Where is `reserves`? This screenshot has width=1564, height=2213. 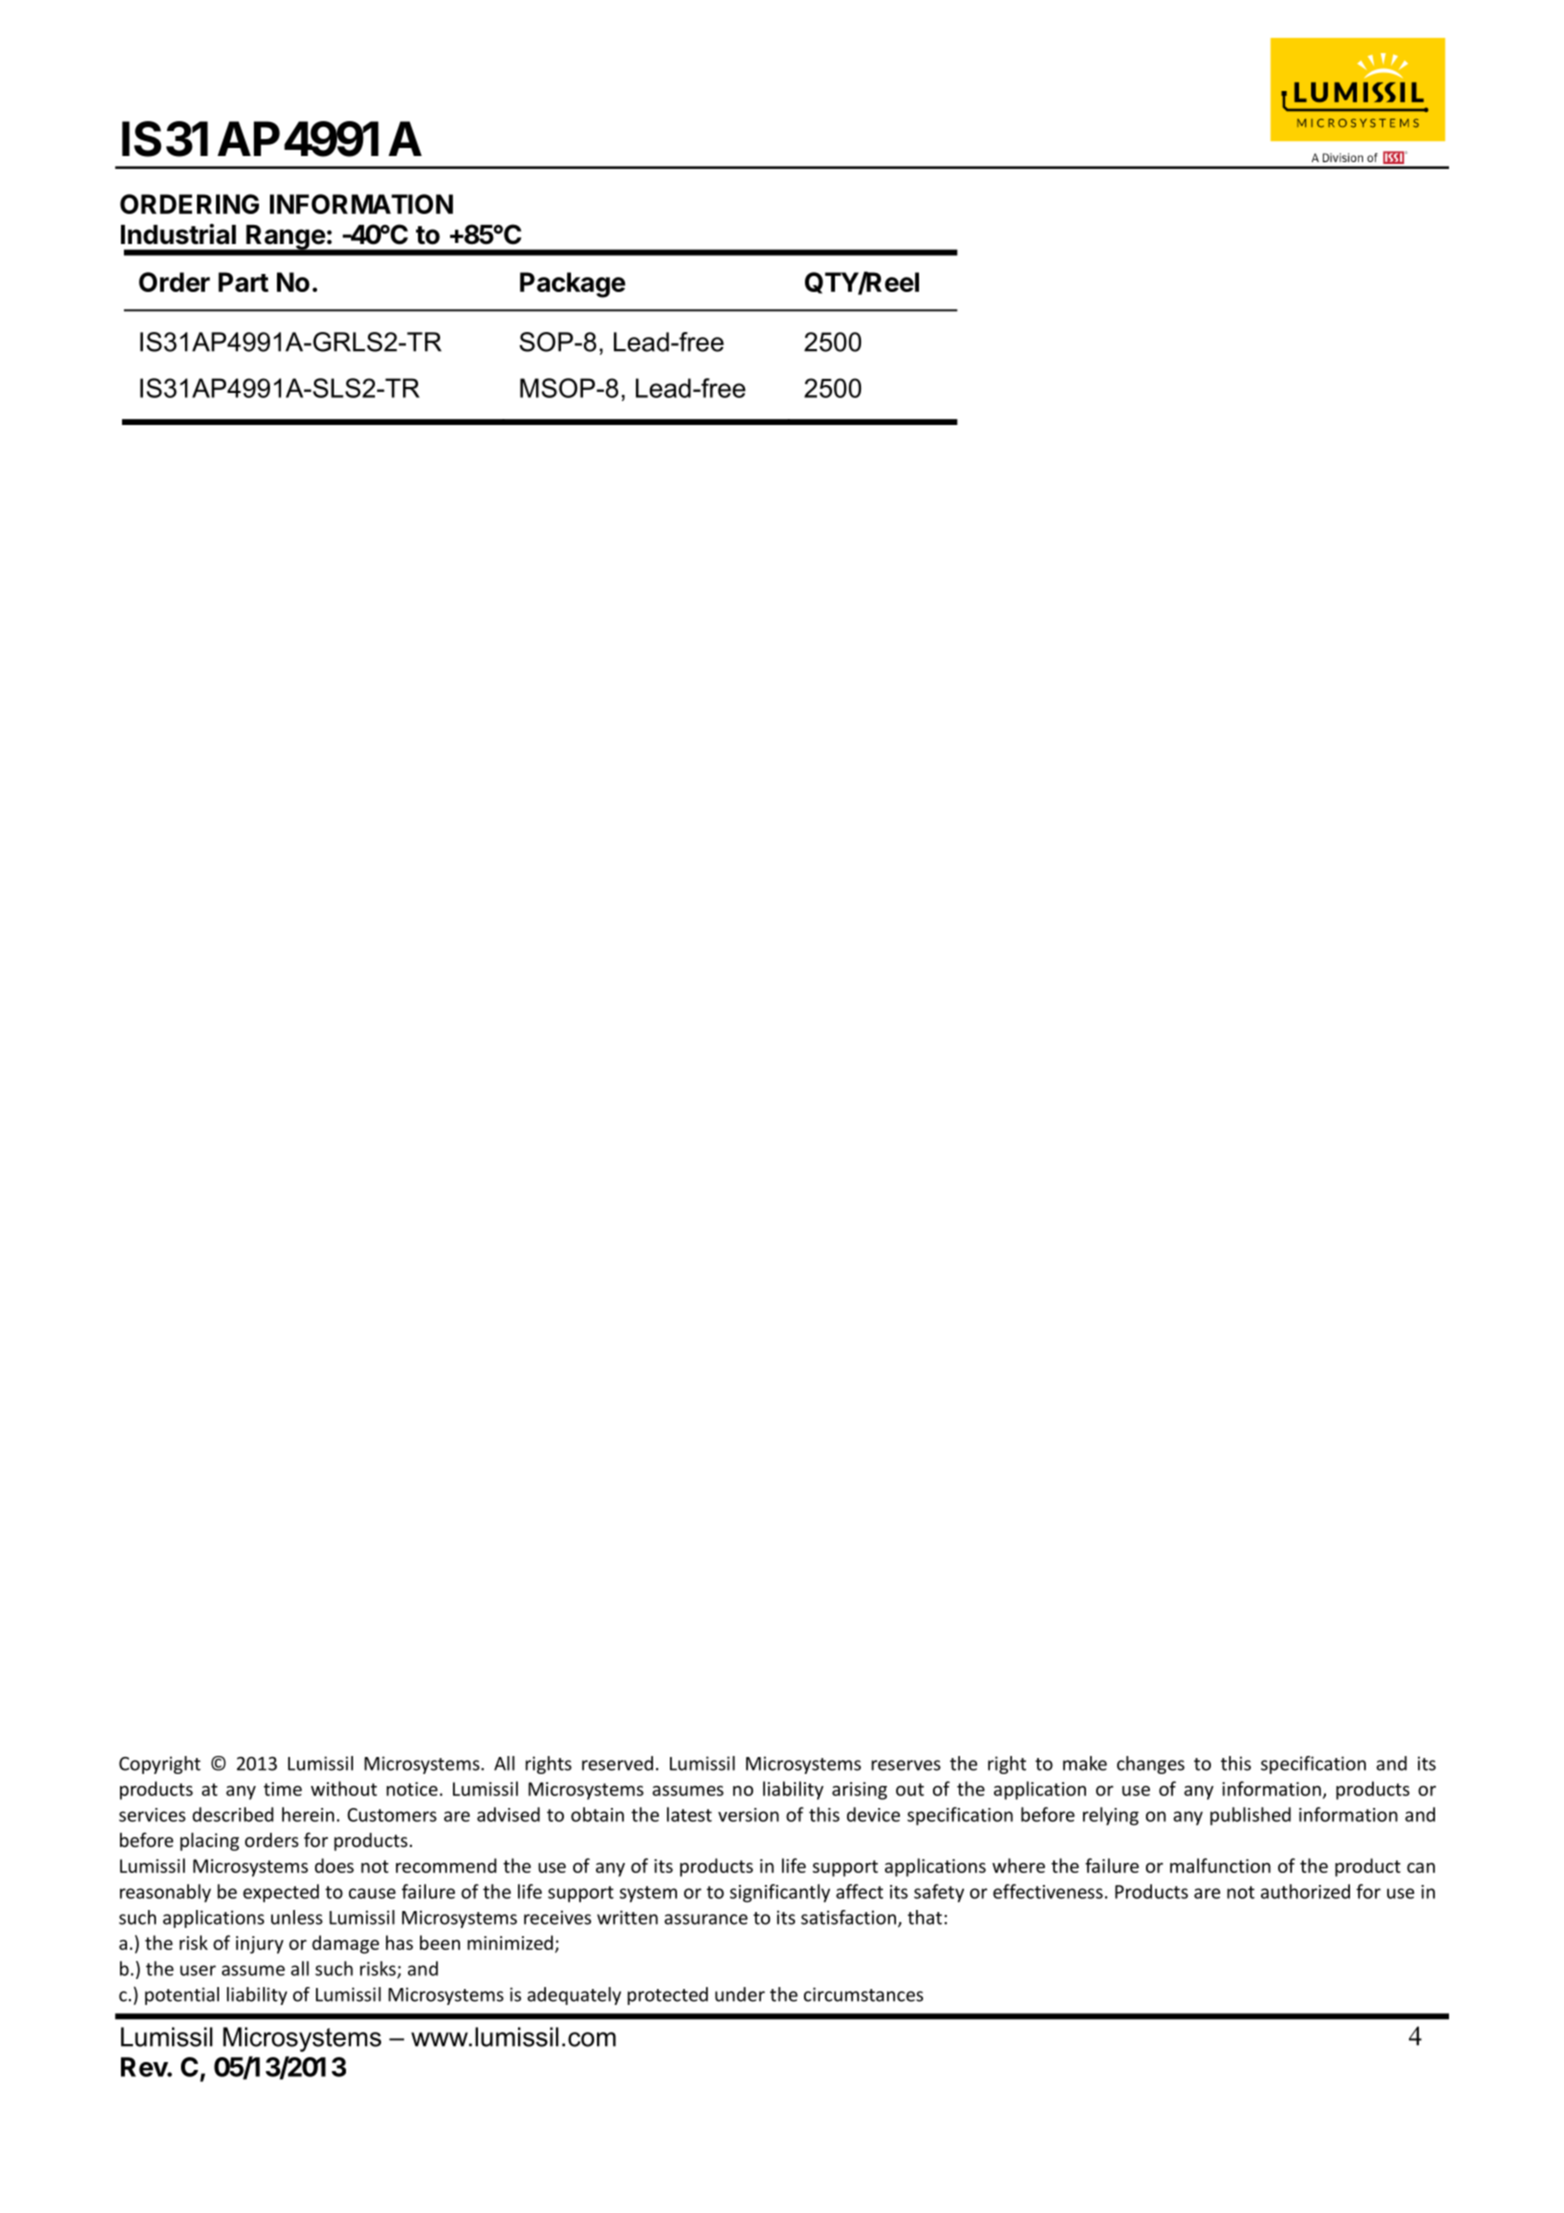
reserves is located at coordinates (906, 1765).
